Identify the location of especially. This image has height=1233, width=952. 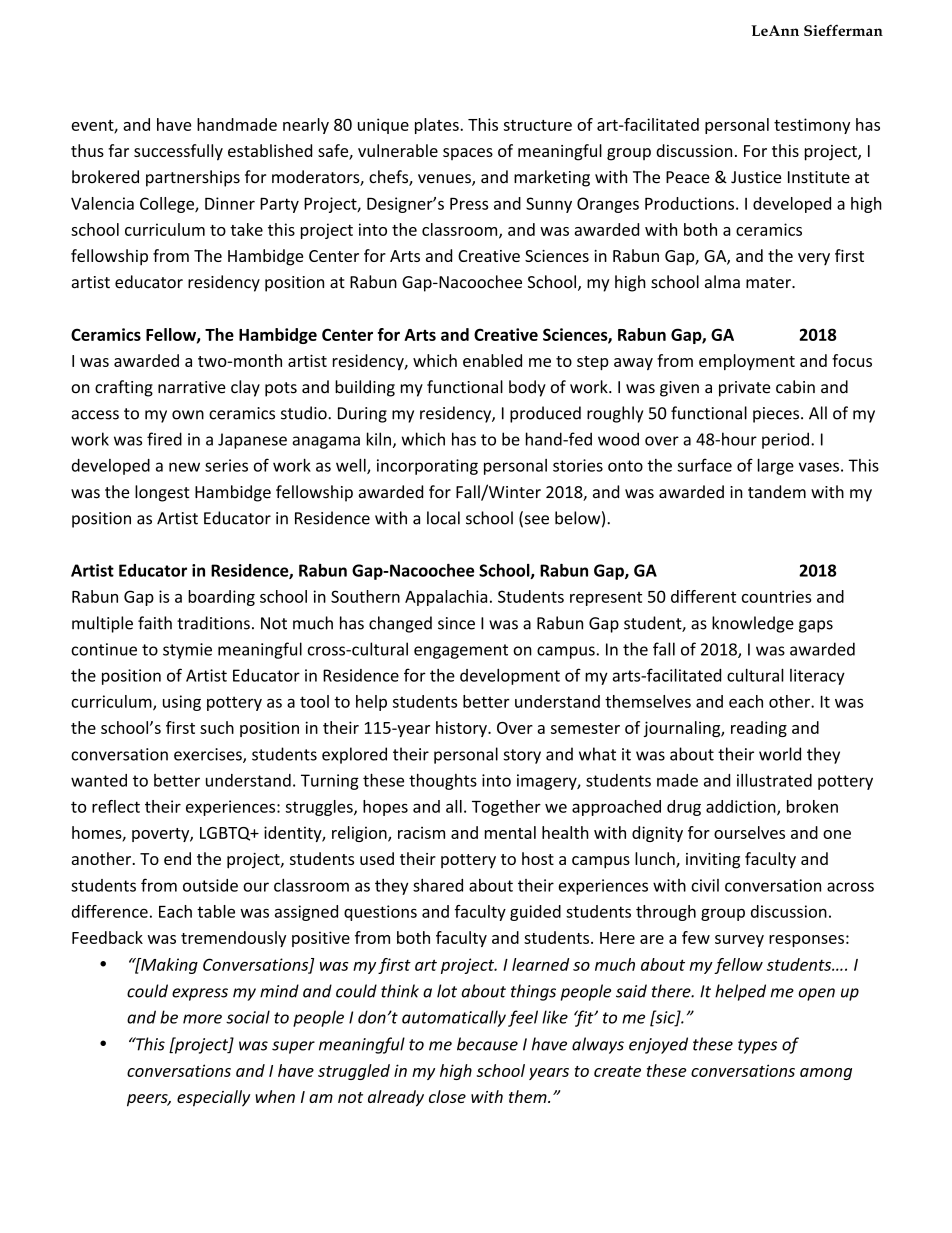
(213, 1098).
